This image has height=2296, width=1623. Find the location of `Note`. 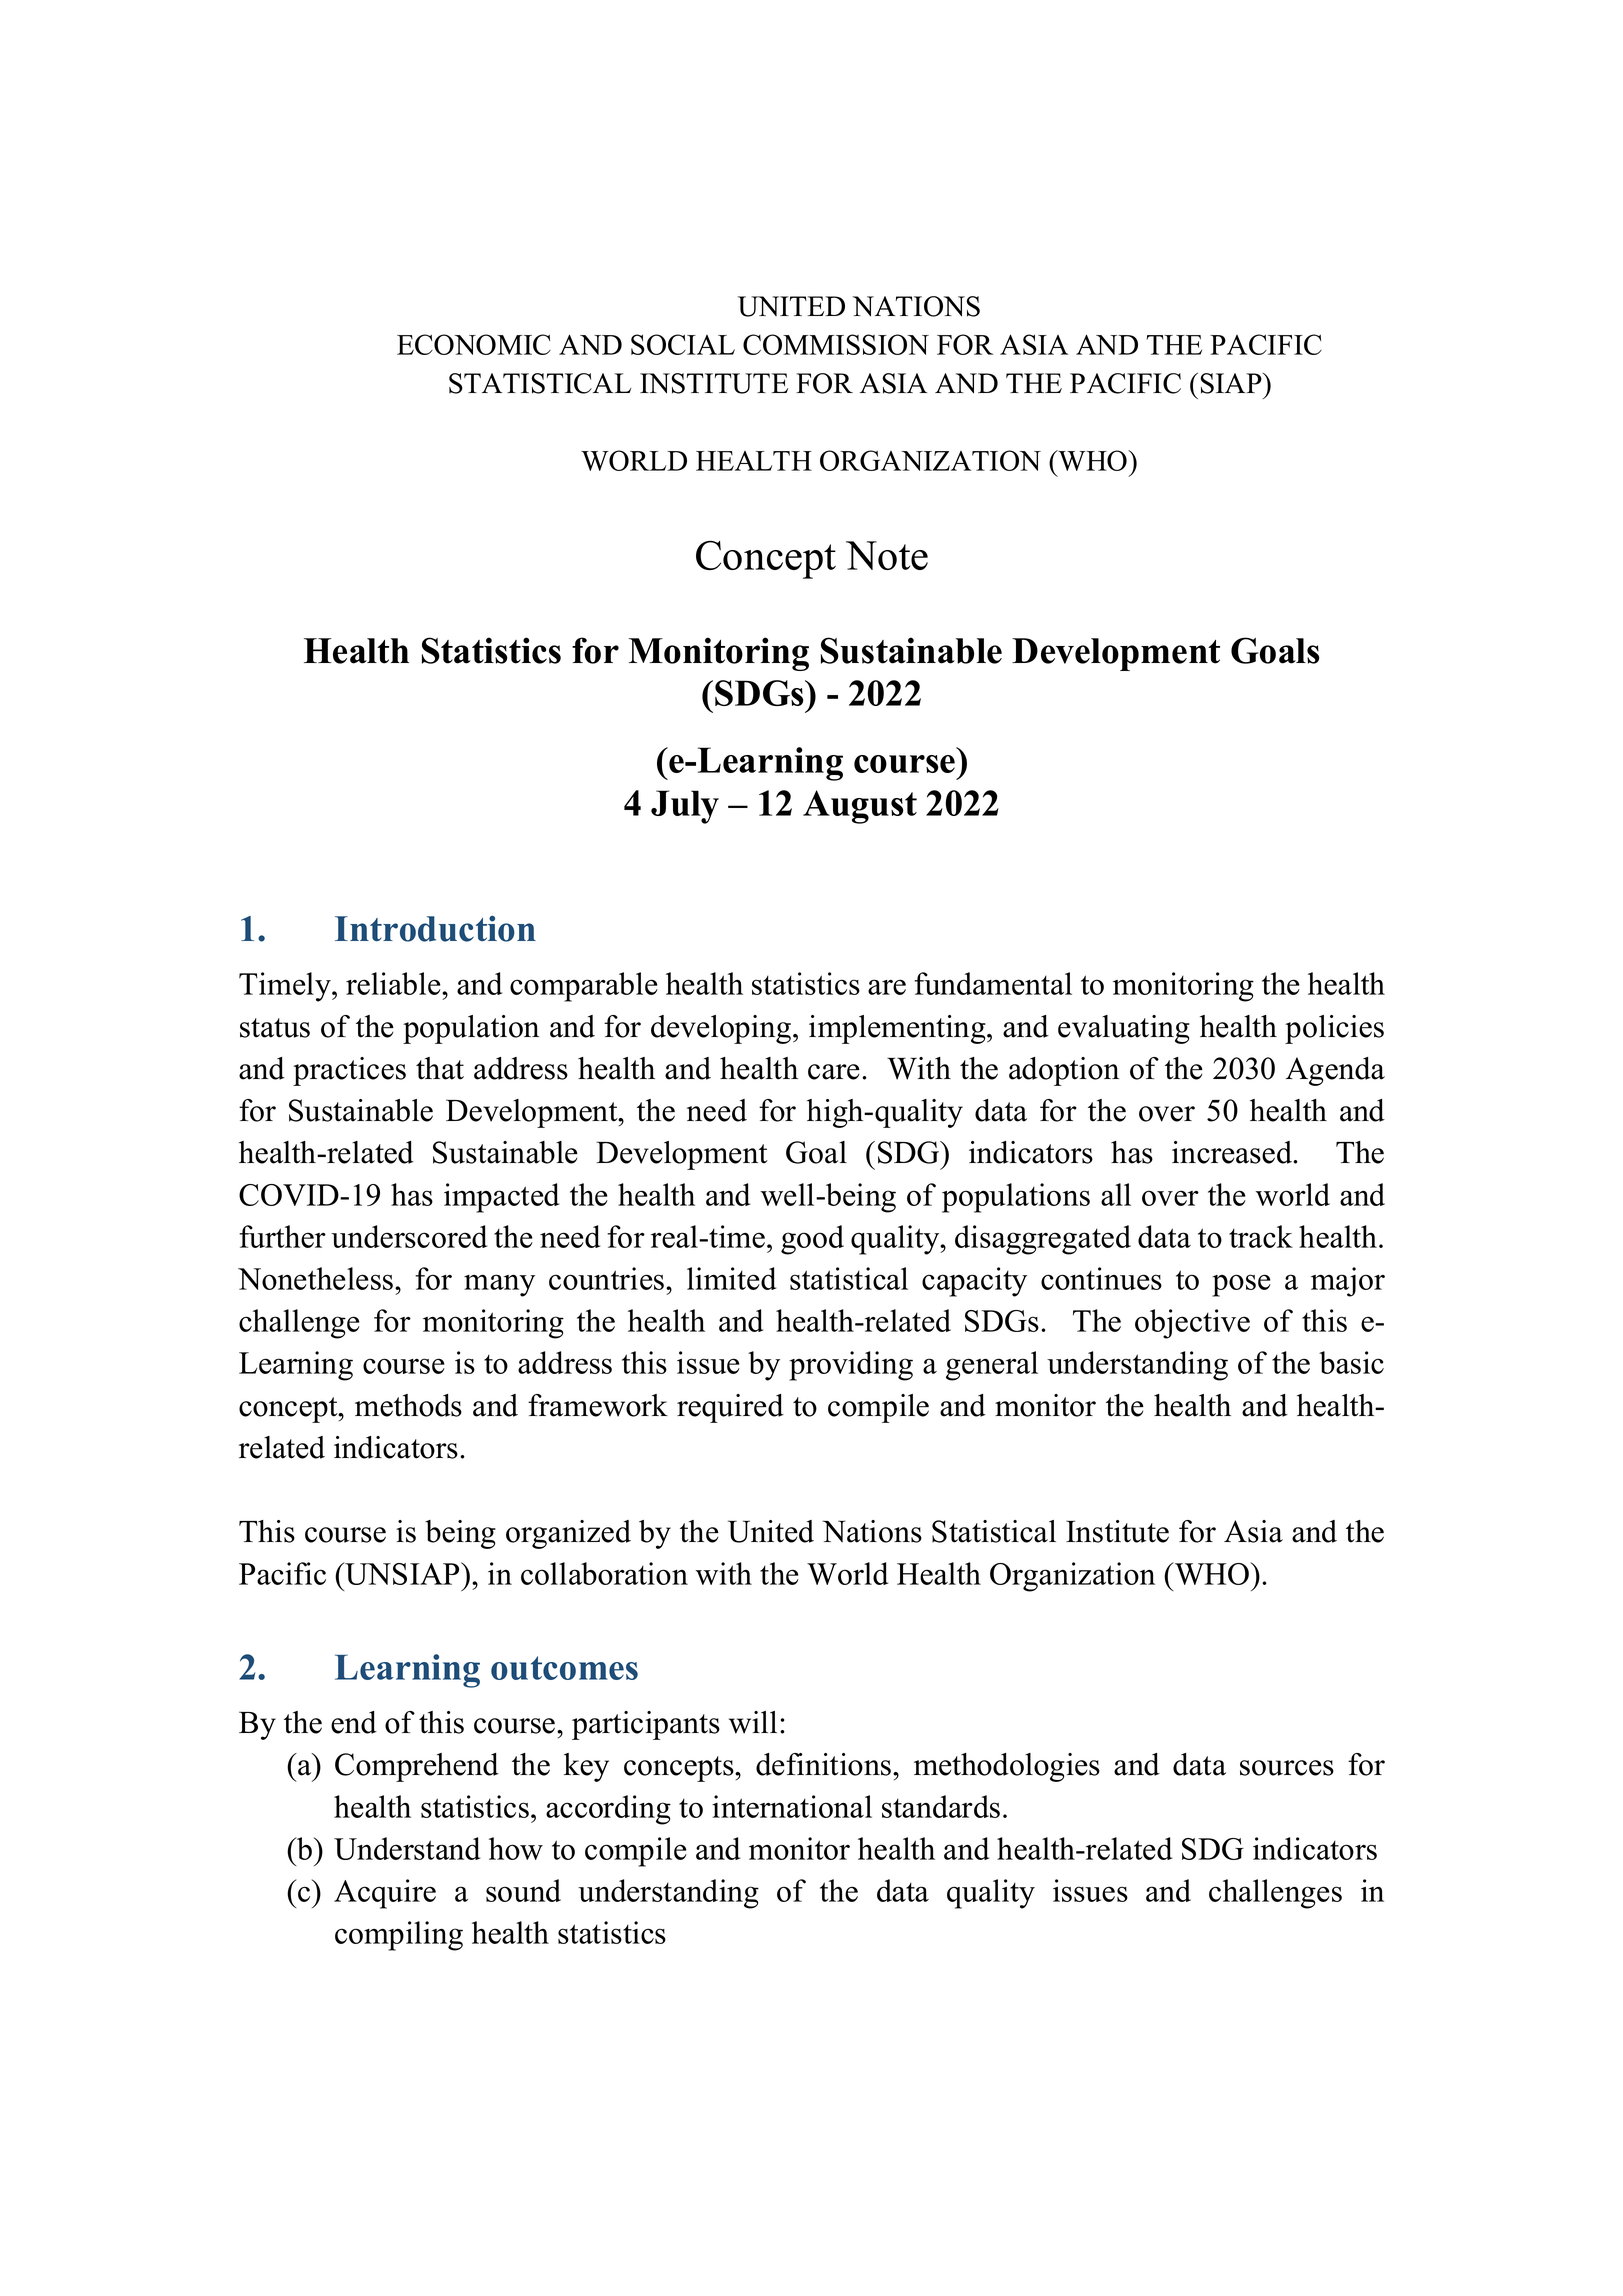

Note is located at coordinates (887, 555).
